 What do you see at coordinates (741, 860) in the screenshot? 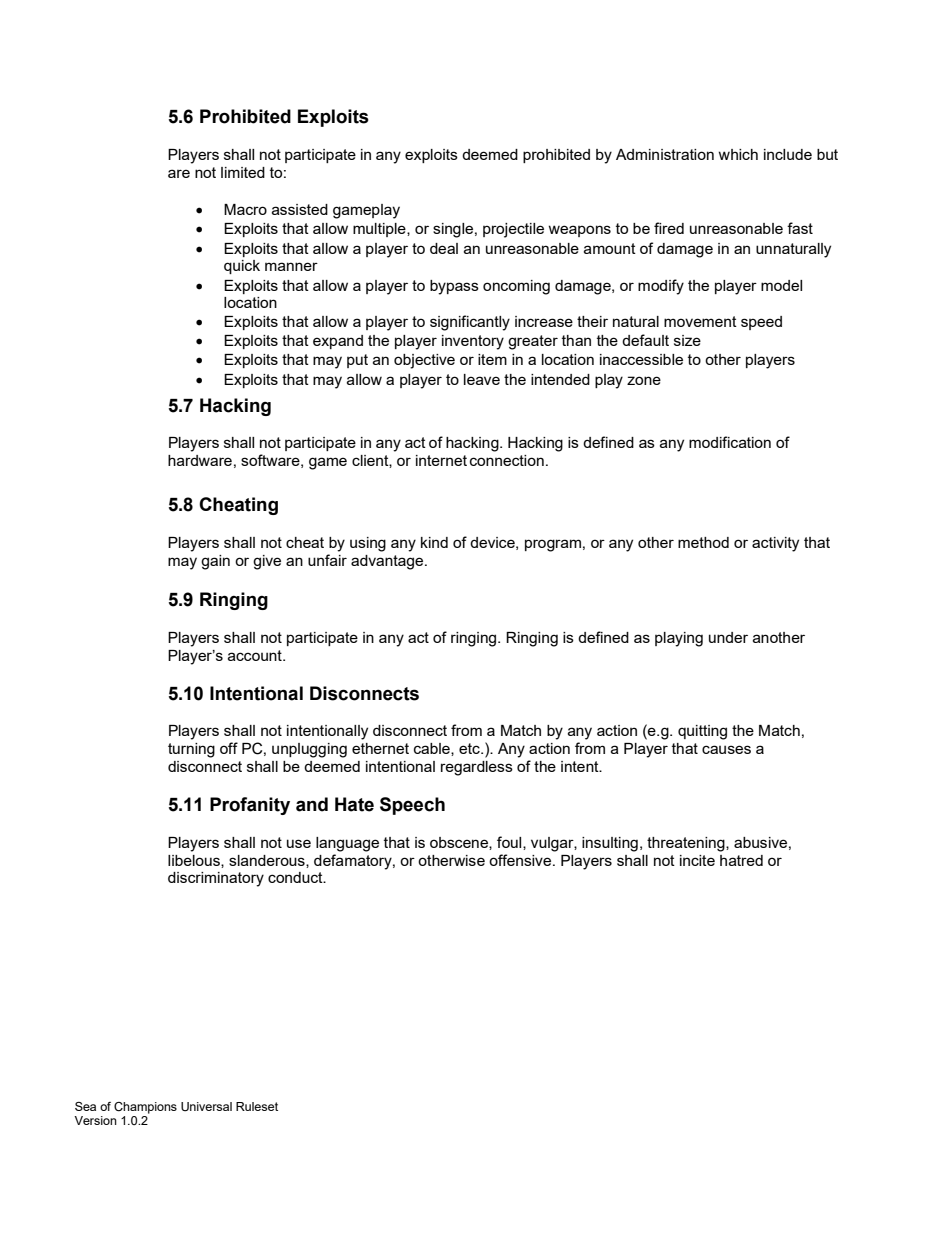
I see `hatred` at bounding box center [741, 860].
